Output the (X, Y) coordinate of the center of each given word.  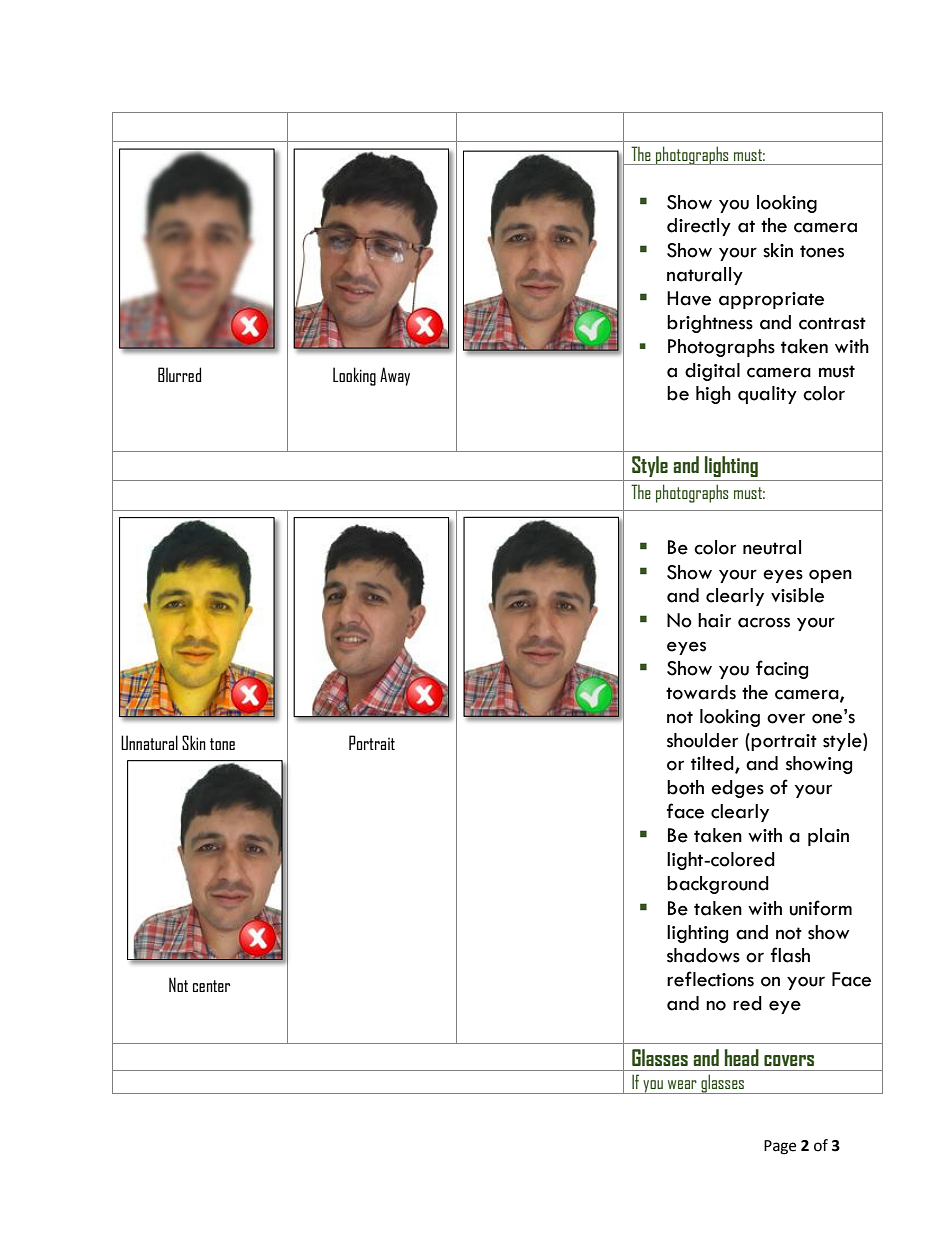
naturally (705, 276)
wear (682, 1084)
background (718, 885)
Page (780, 1147)
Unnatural (149, 742)
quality (767, 395)
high (713, 395)
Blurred (179, 374)
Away (395, 376)
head (742, 1057)
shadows (703, 955)
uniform (820, 908)
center (211, 986)
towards (701, 692)
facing (782, 669)
